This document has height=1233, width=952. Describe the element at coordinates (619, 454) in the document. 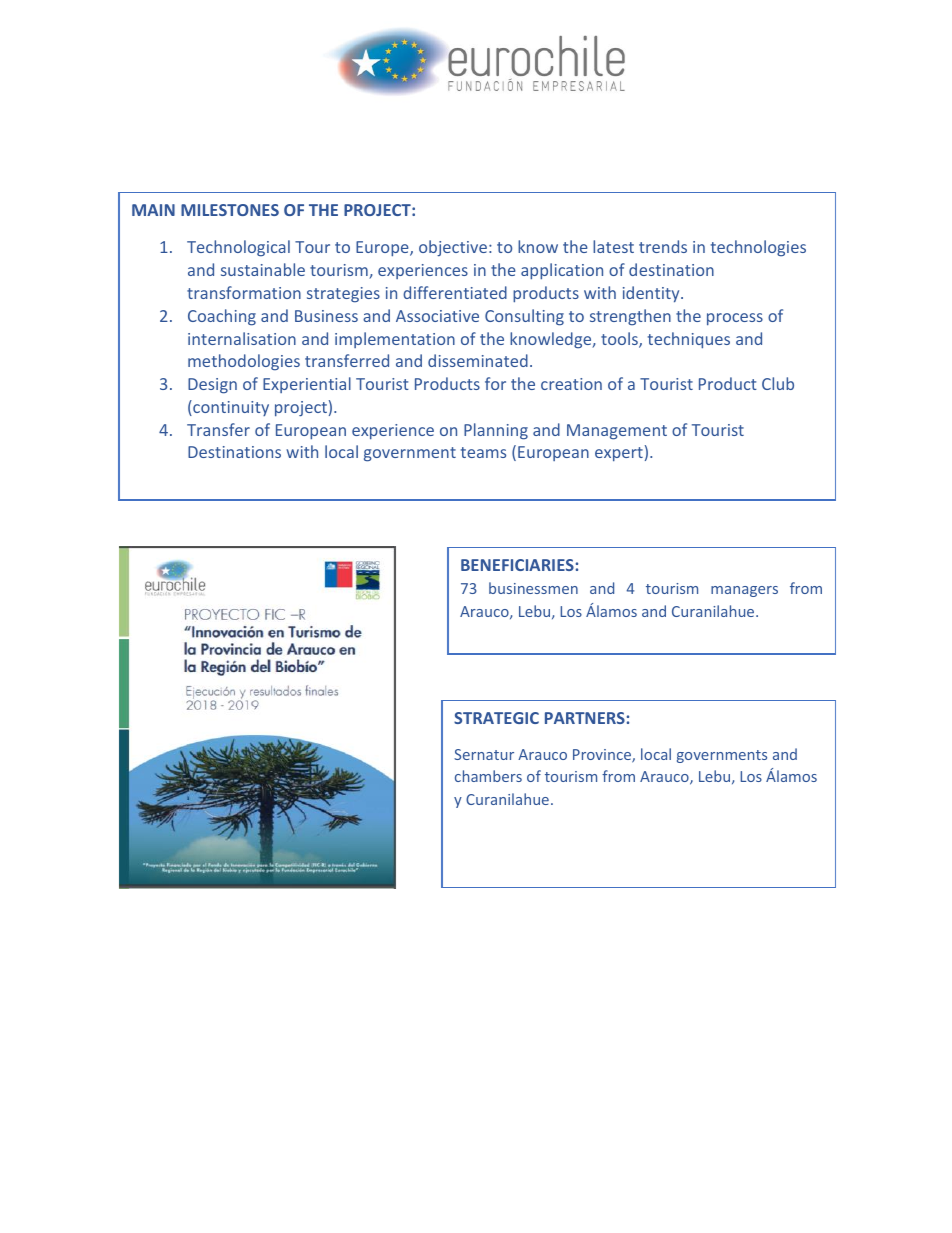

I see `expert` at that location.
